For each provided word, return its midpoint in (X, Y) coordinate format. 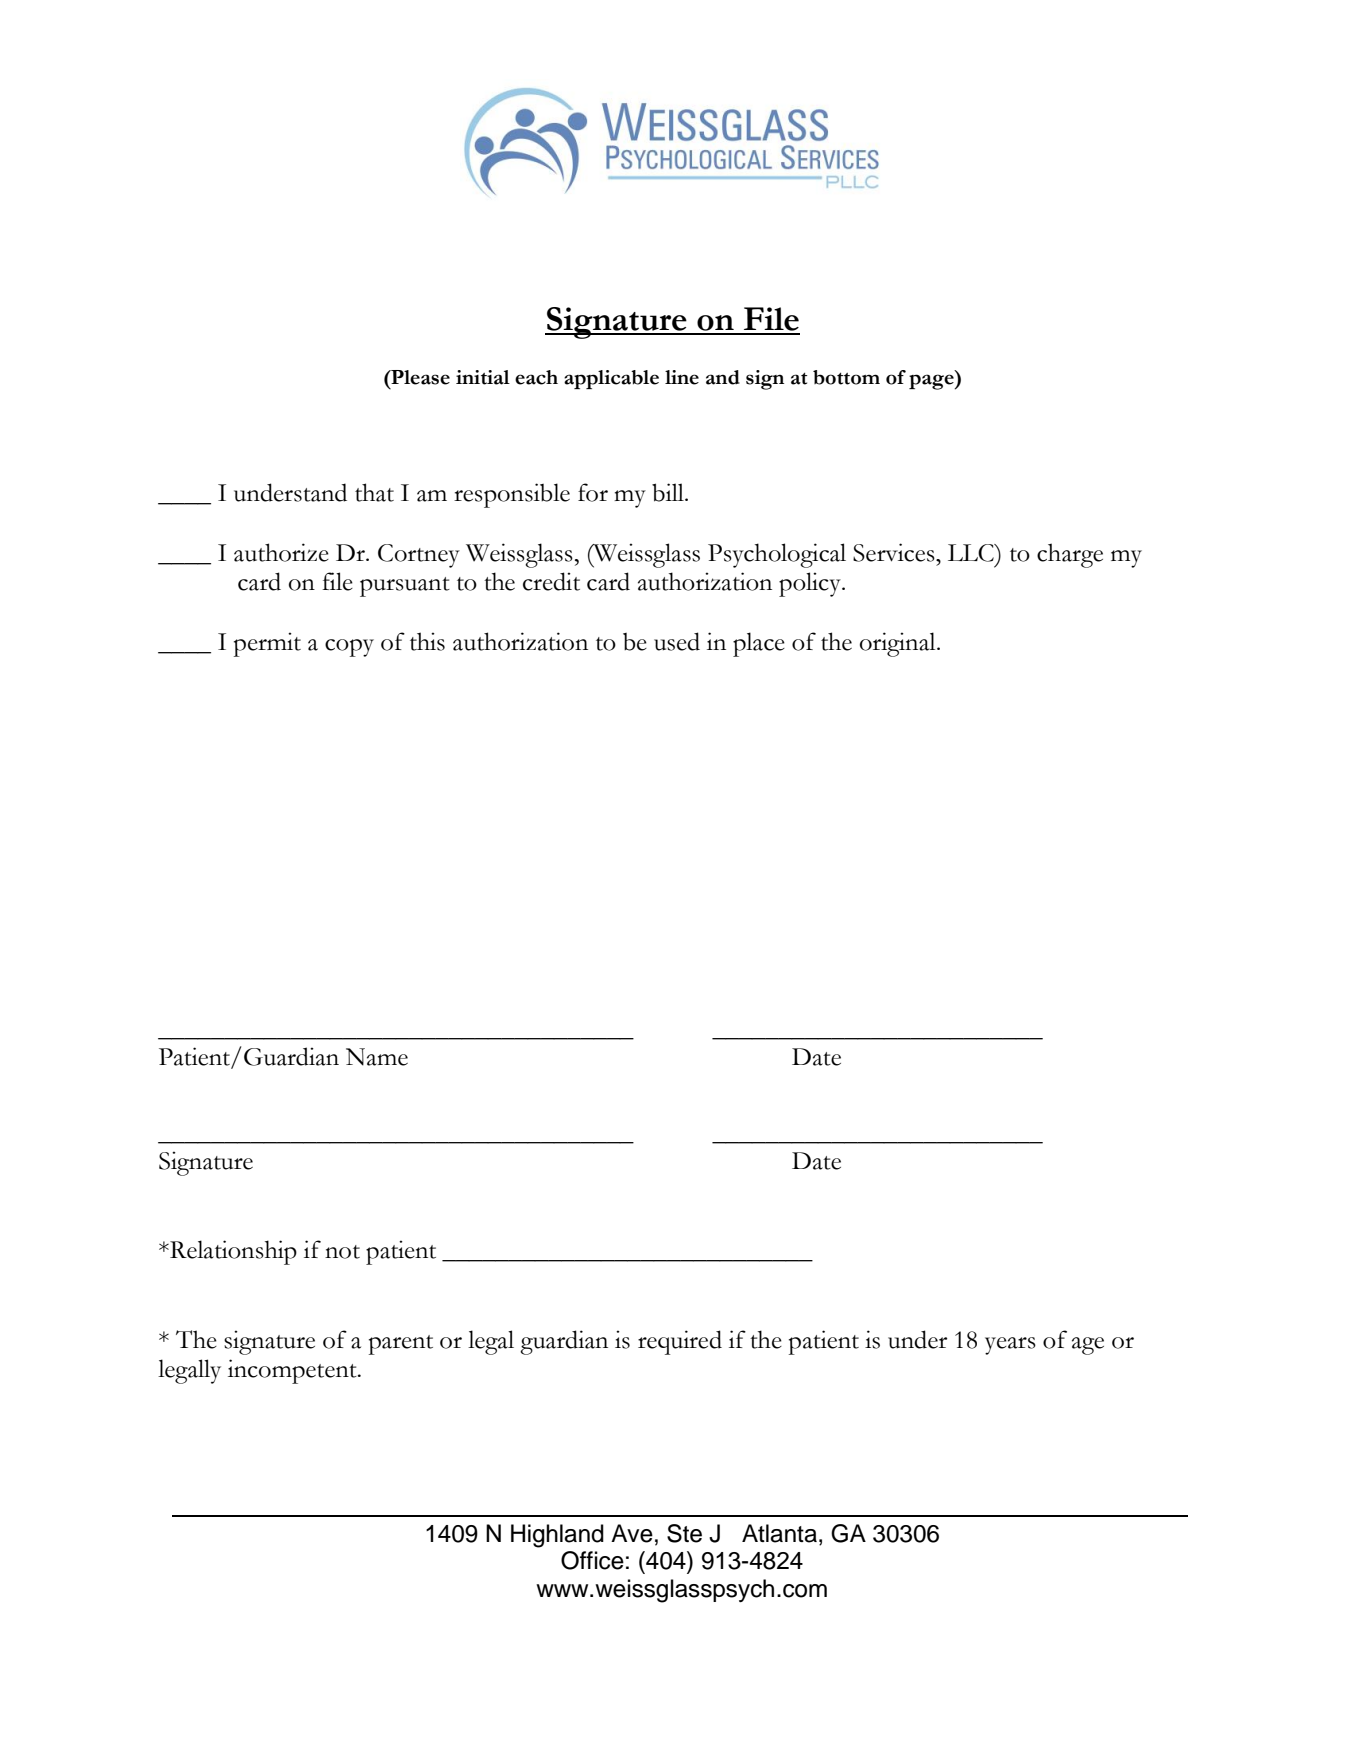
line (682, 377)
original (899, 644)
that (374, 492)
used (677, 641)
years (1010, 1346)
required (680, 1342)
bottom (846, 377)
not (342, 1252)
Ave (632, 1533)
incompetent (293, 1371)
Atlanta (779, 1533)
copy (349, 648)
